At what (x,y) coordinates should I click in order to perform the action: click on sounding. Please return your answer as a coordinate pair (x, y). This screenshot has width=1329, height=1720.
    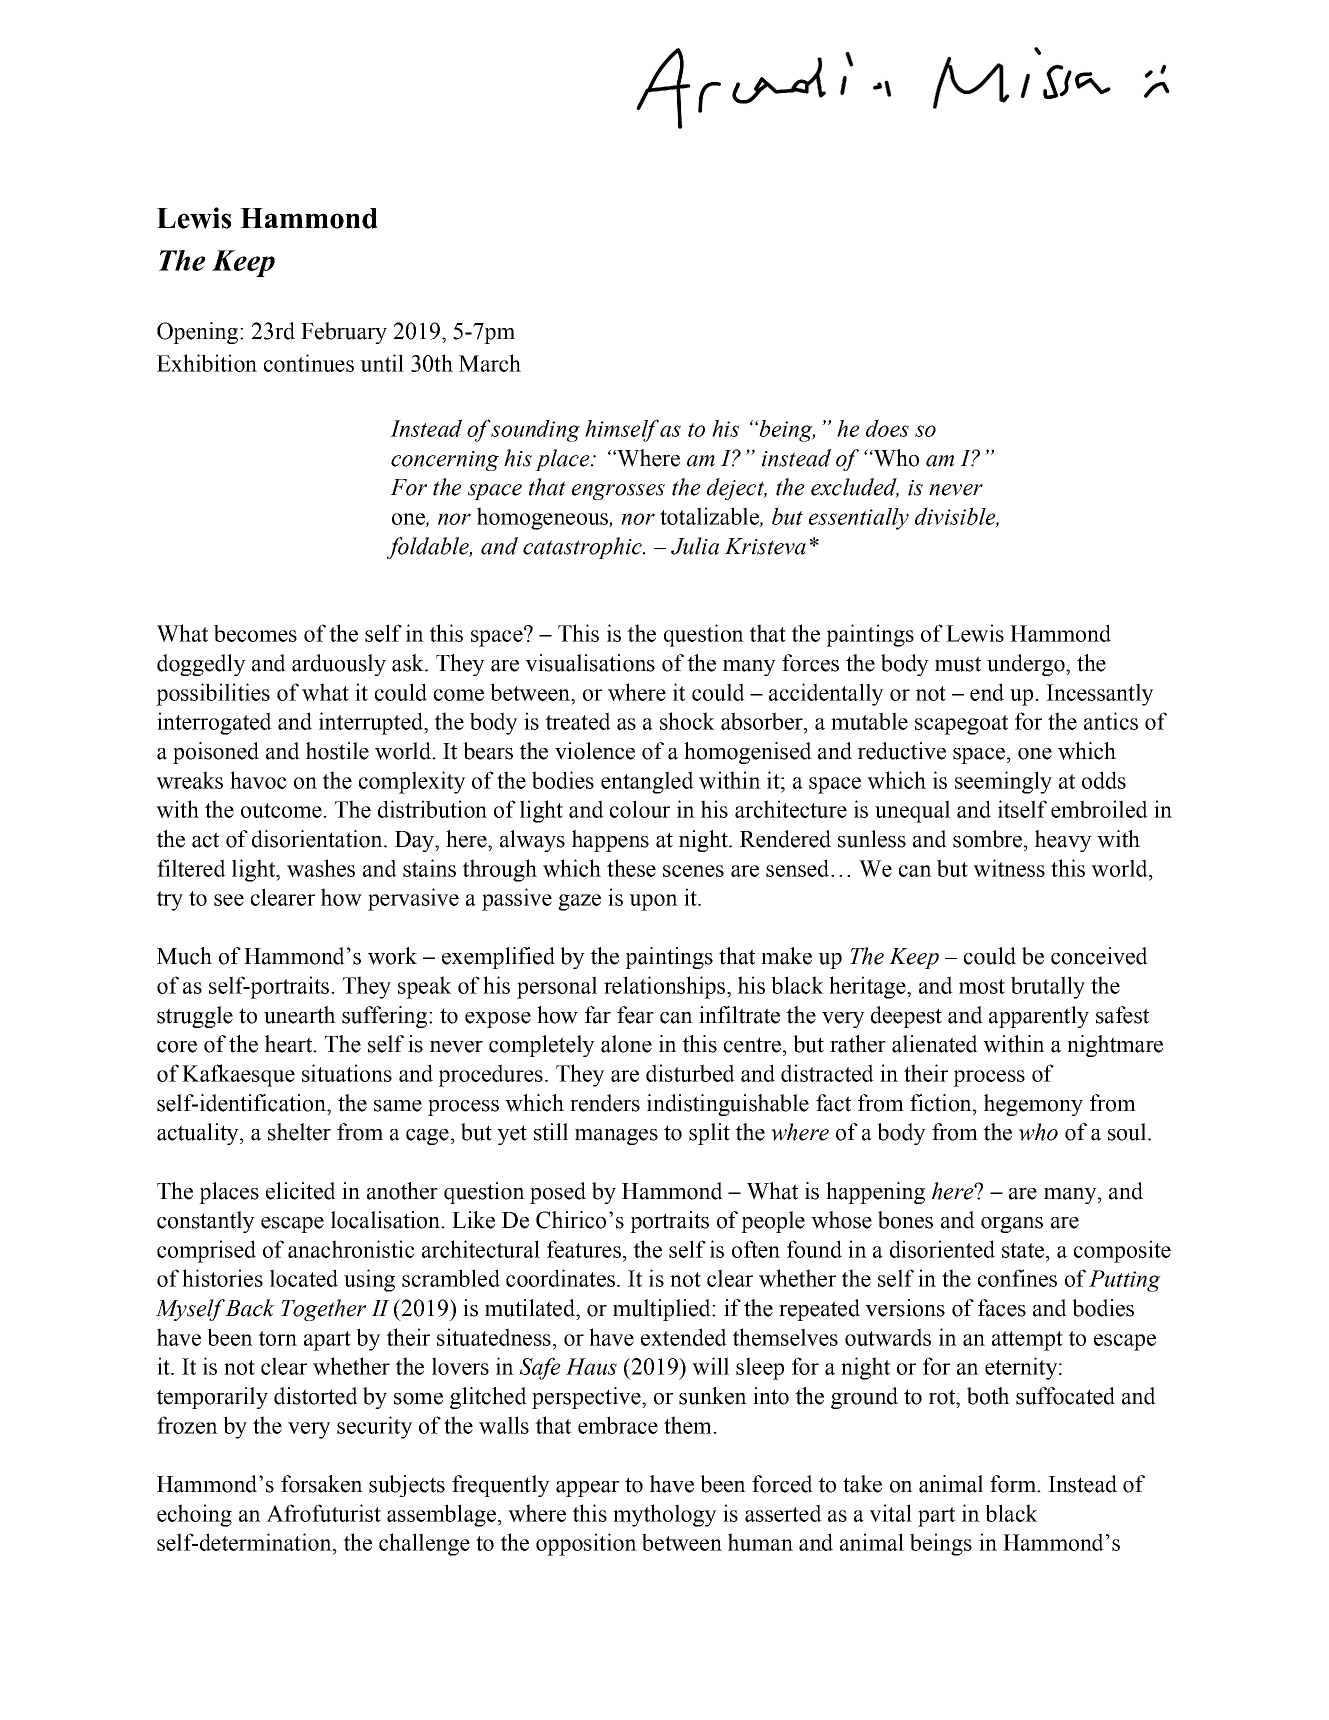
    Looking at the image, I should click on (535, 430).
